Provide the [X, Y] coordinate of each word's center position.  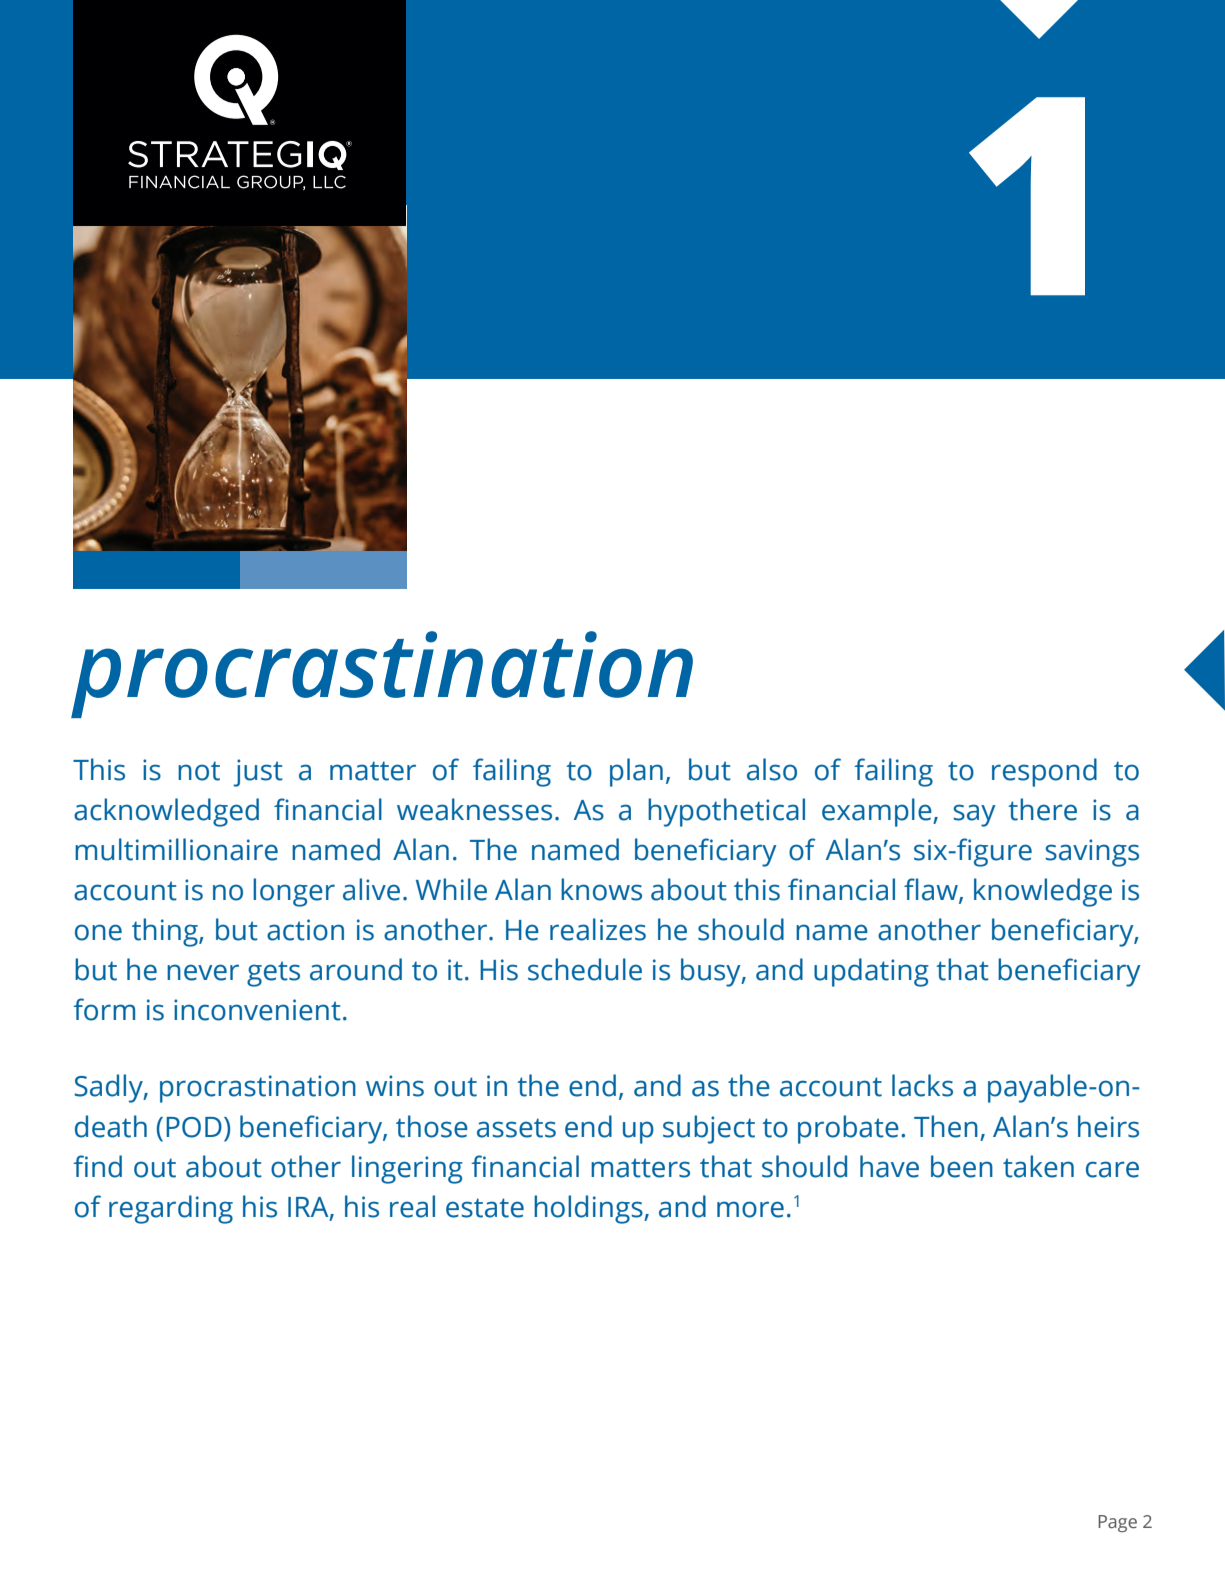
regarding [171, 1209]
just [258, 773]
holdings [589, 1209]
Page [1117, 1523]
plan [636, 772]
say [974, 815]
